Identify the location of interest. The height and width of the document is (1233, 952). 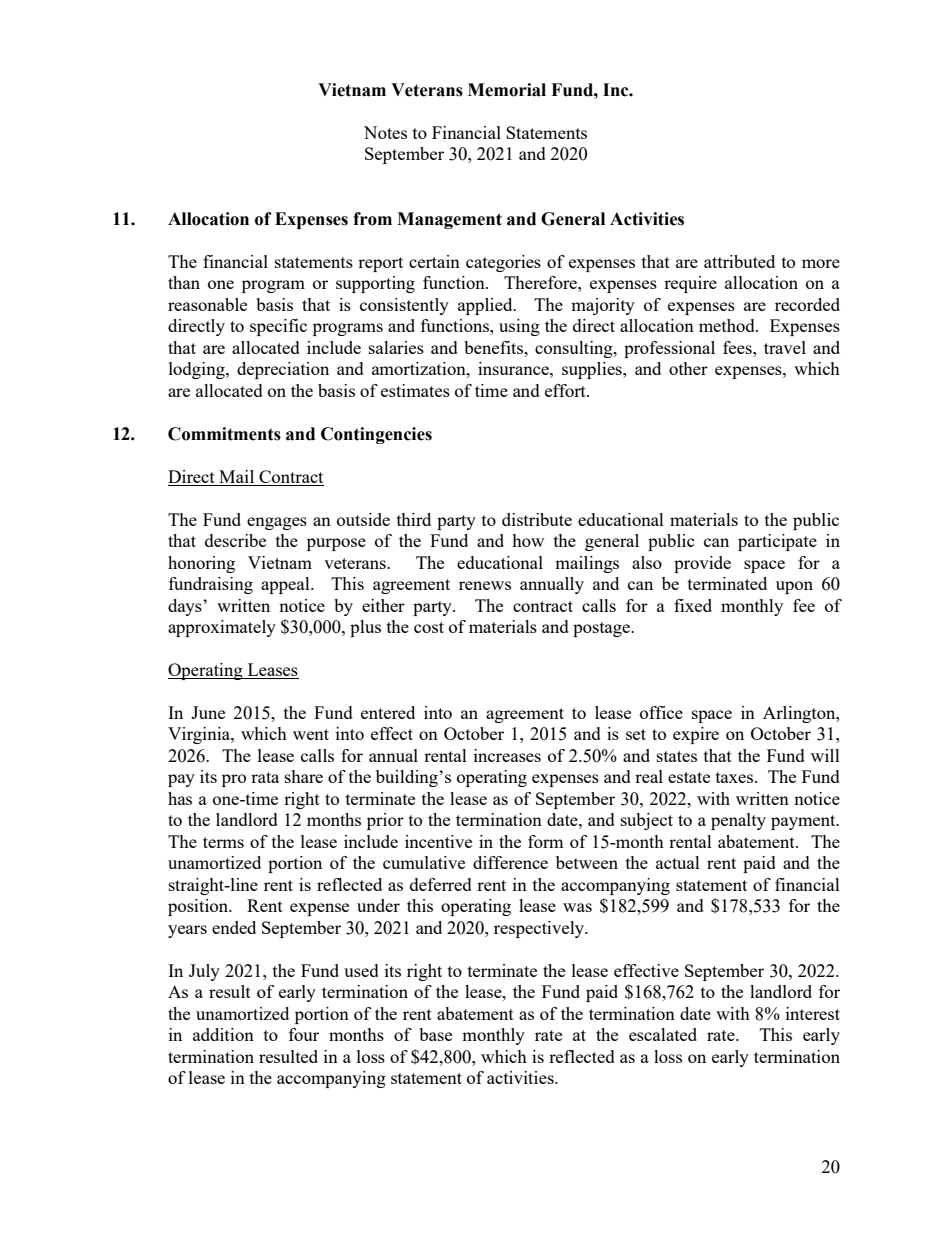
(813, 1013).
